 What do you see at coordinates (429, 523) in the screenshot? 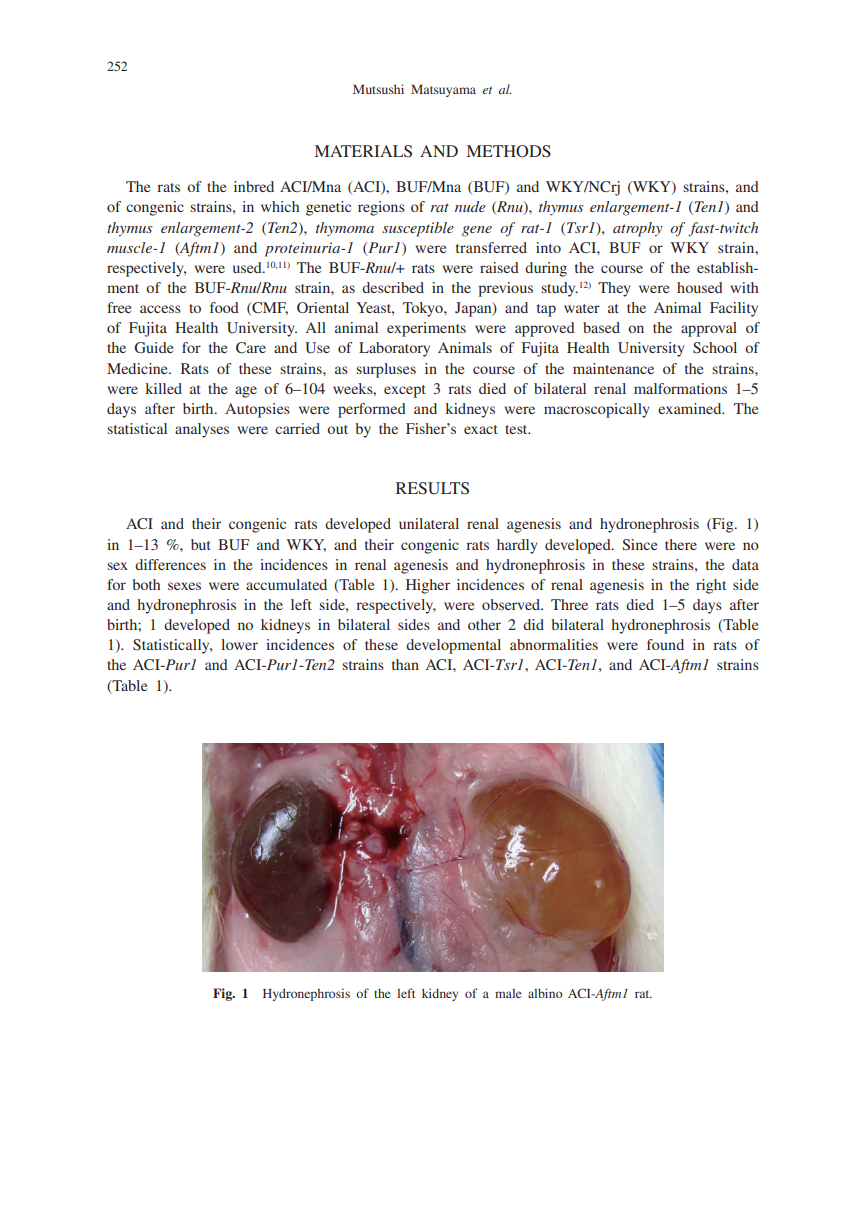
I see `unilateral` at bounding box center [429, 523].
